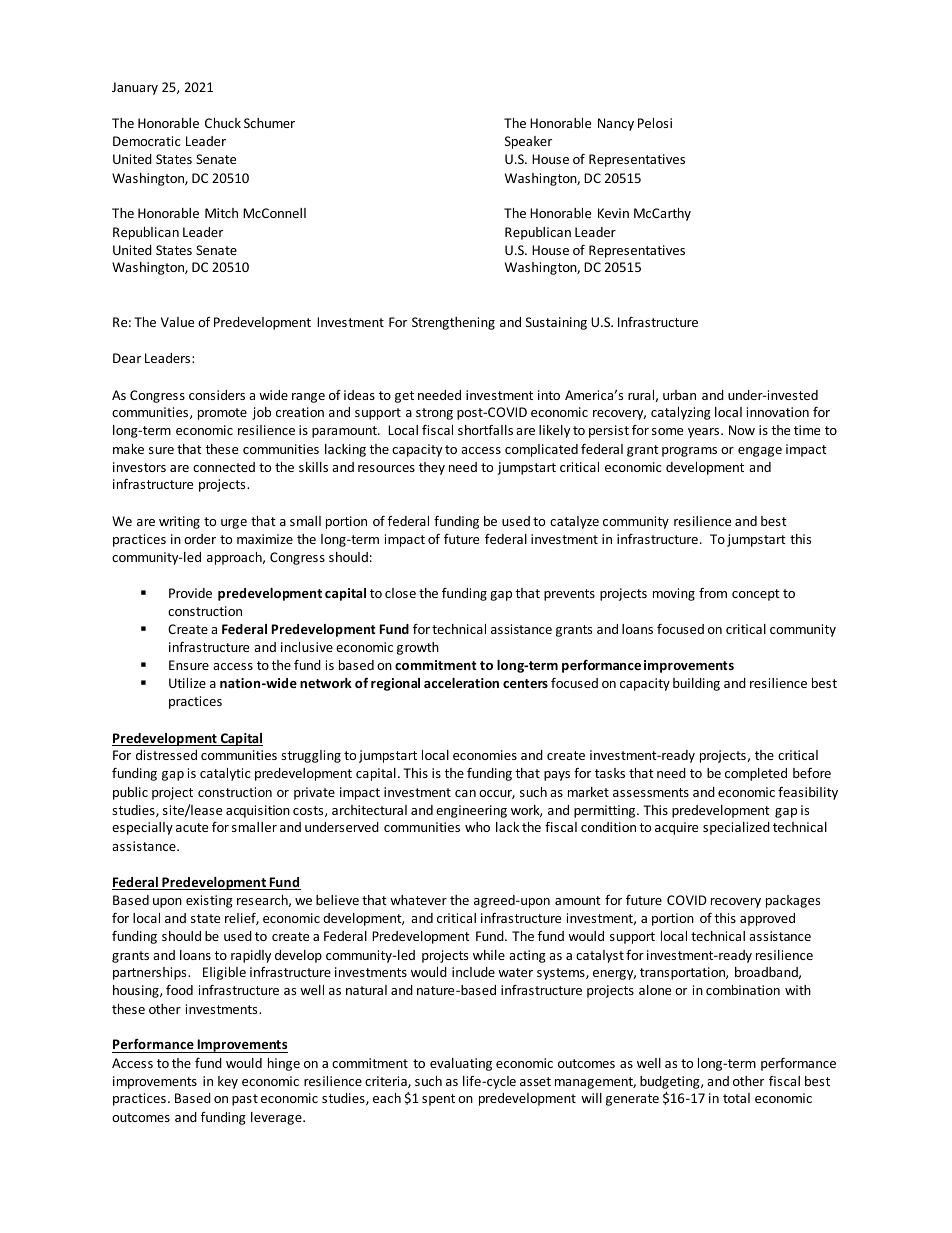 Image resolution: width=952 pixels, height=1233 pixels. What do you see at coordinates (217, 395) in the screenshot?
I see `considers` at bounding box center [217, 395].
